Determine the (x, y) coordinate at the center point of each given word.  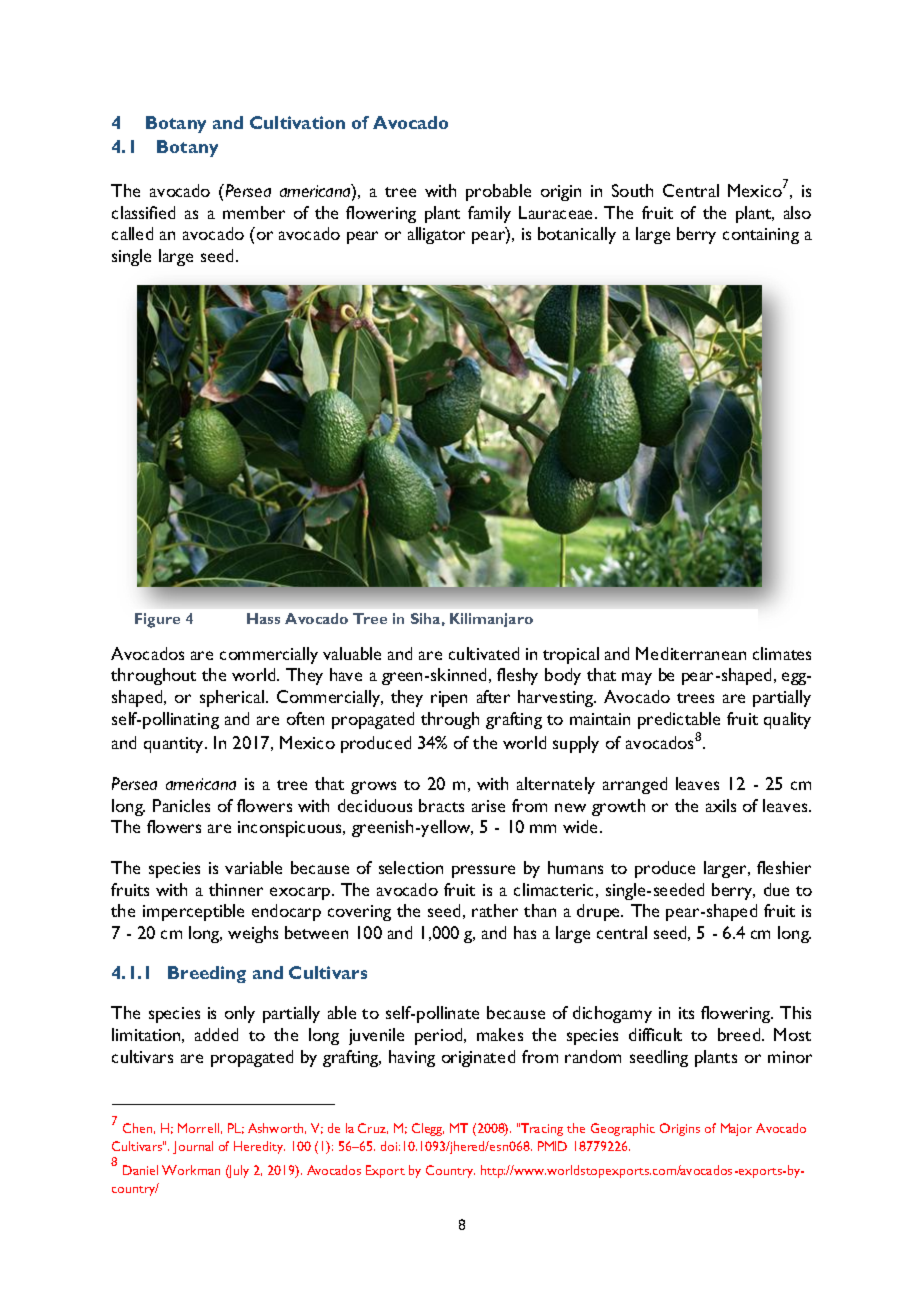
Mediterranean (691, 653)
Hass (263, 618)
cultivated (484, 653)
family (489, 214)
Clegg (428, 1129)
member (254, 212)
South (632, 190)
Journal (193, 1147)
